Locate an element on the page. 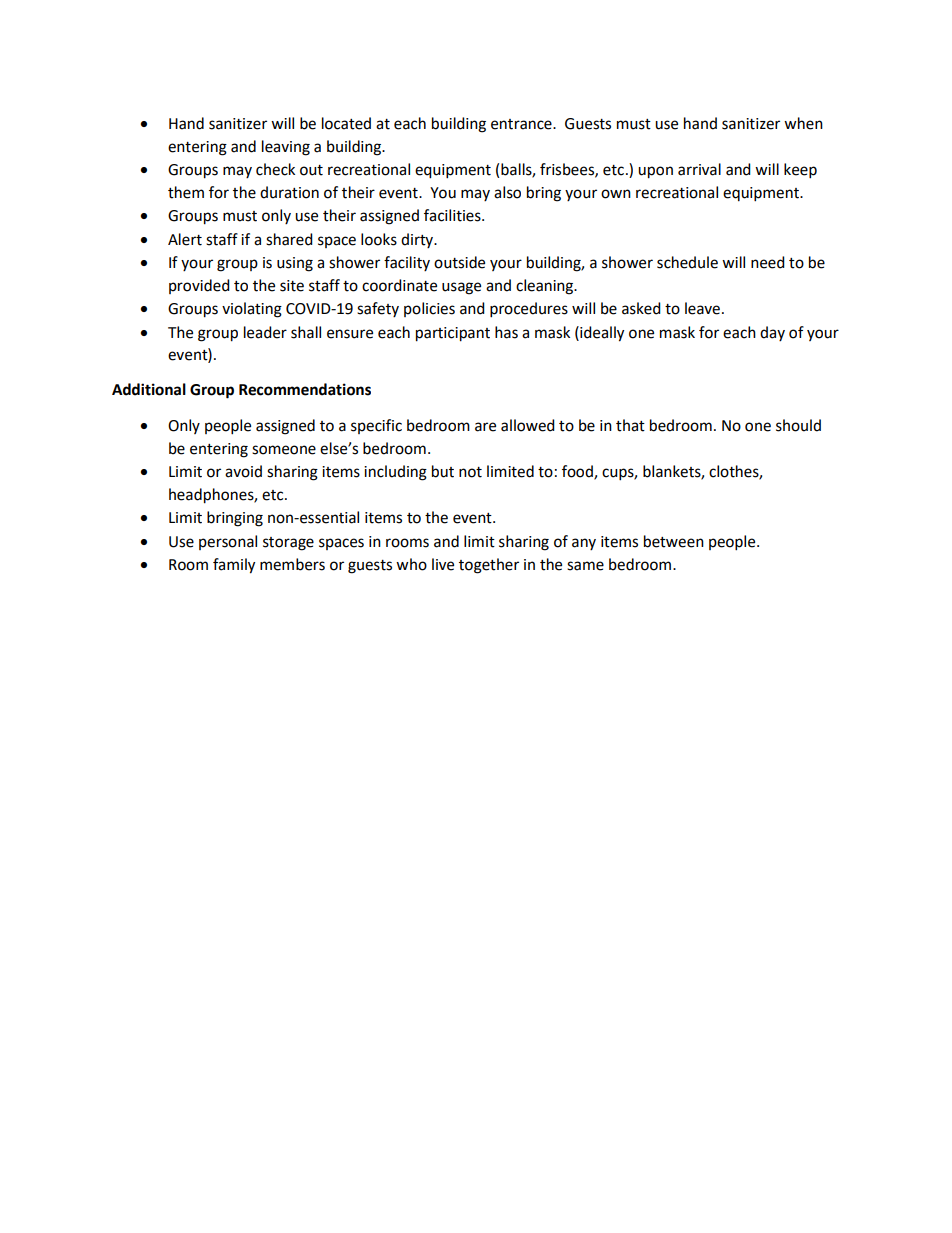 The image size is (952, 1233). personal is located at coordinates (228, 542).
